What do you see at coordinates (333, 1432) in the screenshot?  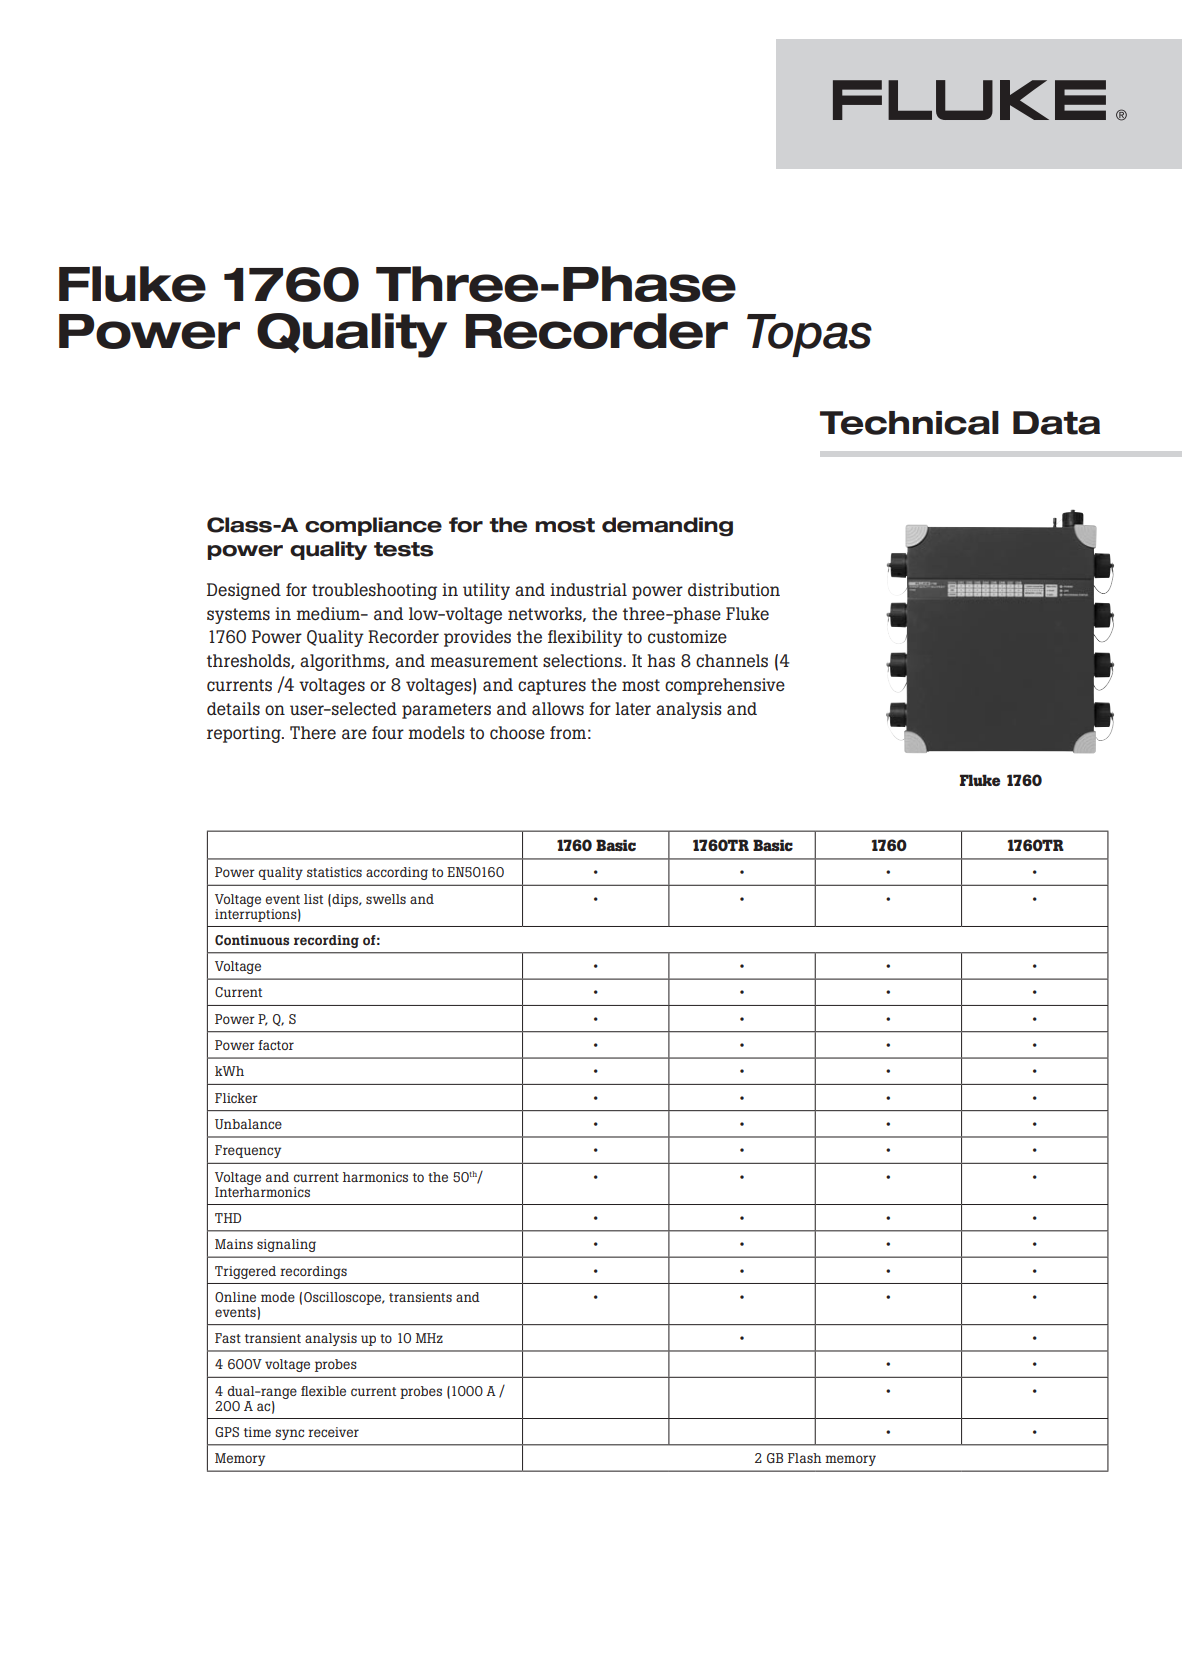 I see `receiver` at bounding box center [333, 1432].
